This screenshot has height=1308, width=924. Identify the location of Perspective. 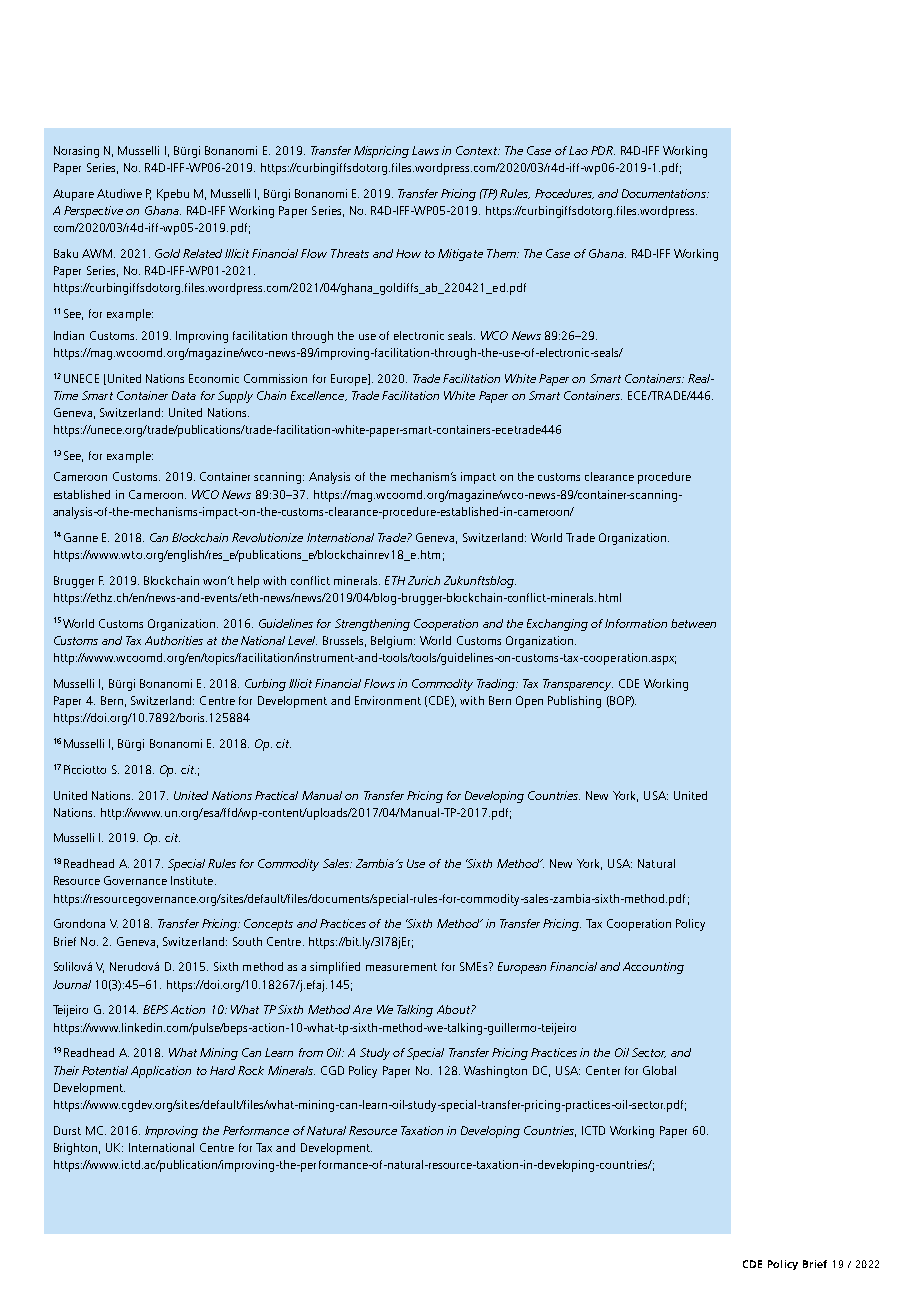
(93, 212).
